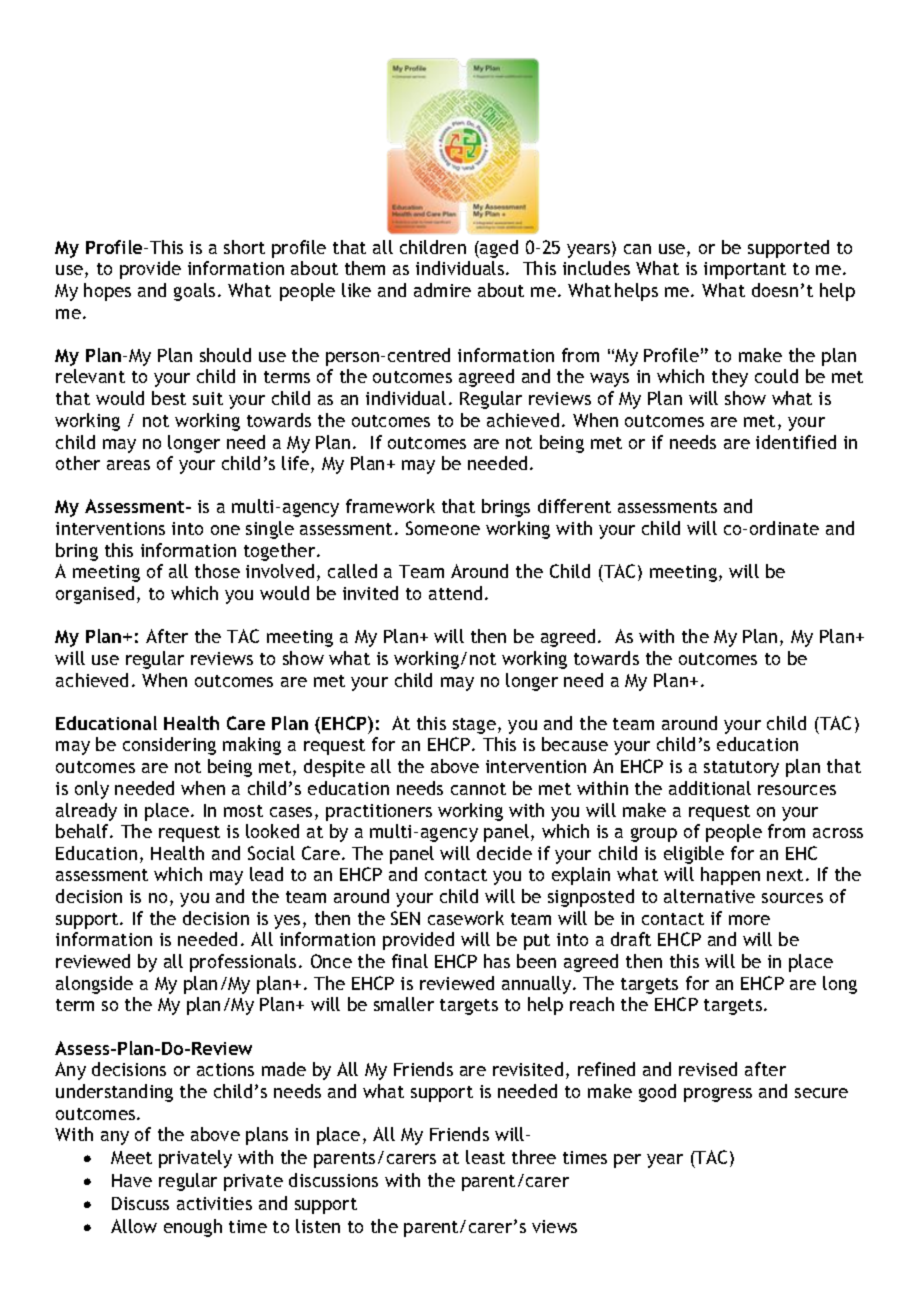  What do you see at coordinates (455, 593) in the page?
I see `attend` at bounding box center [455, 593].
